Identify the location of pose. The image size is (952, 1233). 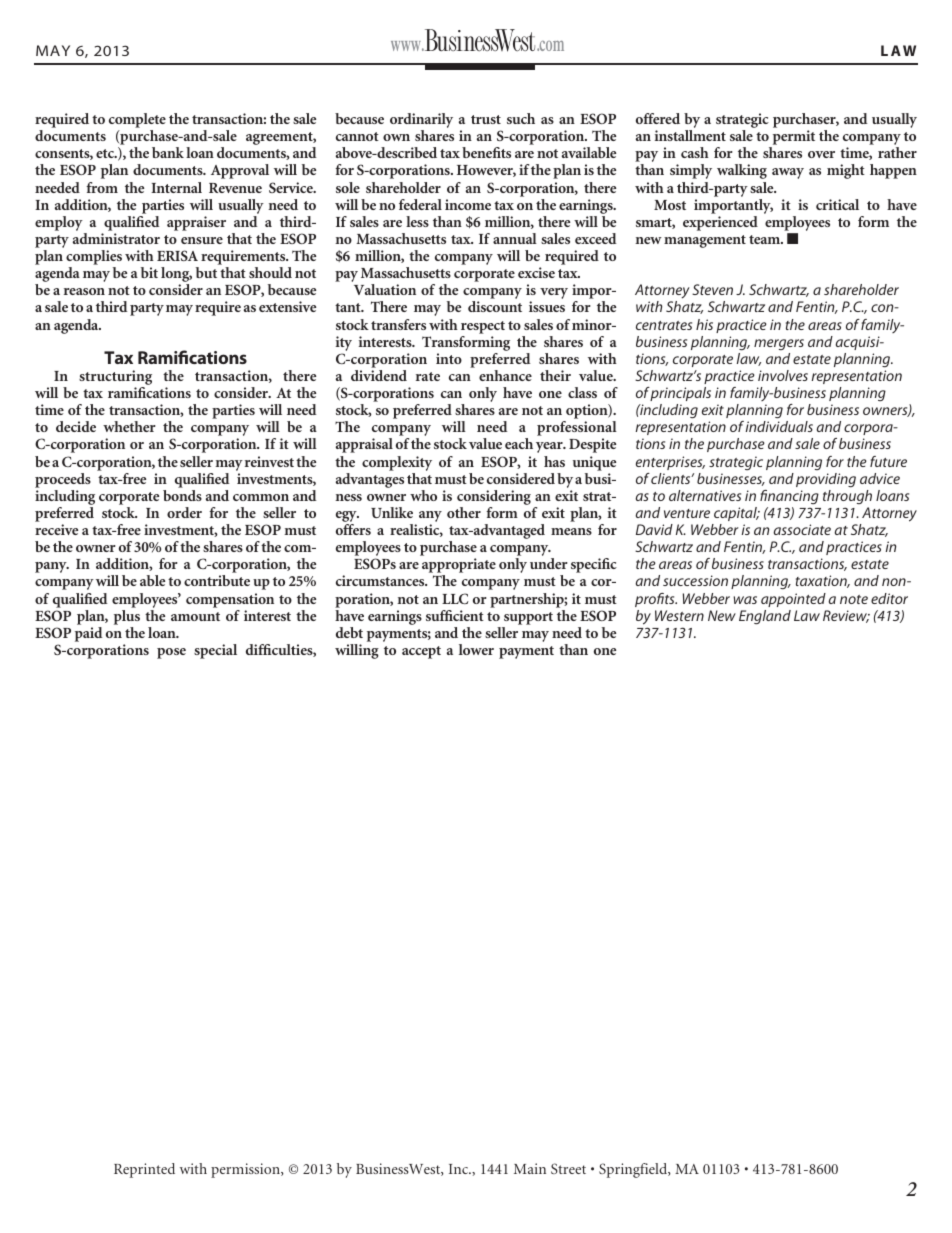
(171, 653).
